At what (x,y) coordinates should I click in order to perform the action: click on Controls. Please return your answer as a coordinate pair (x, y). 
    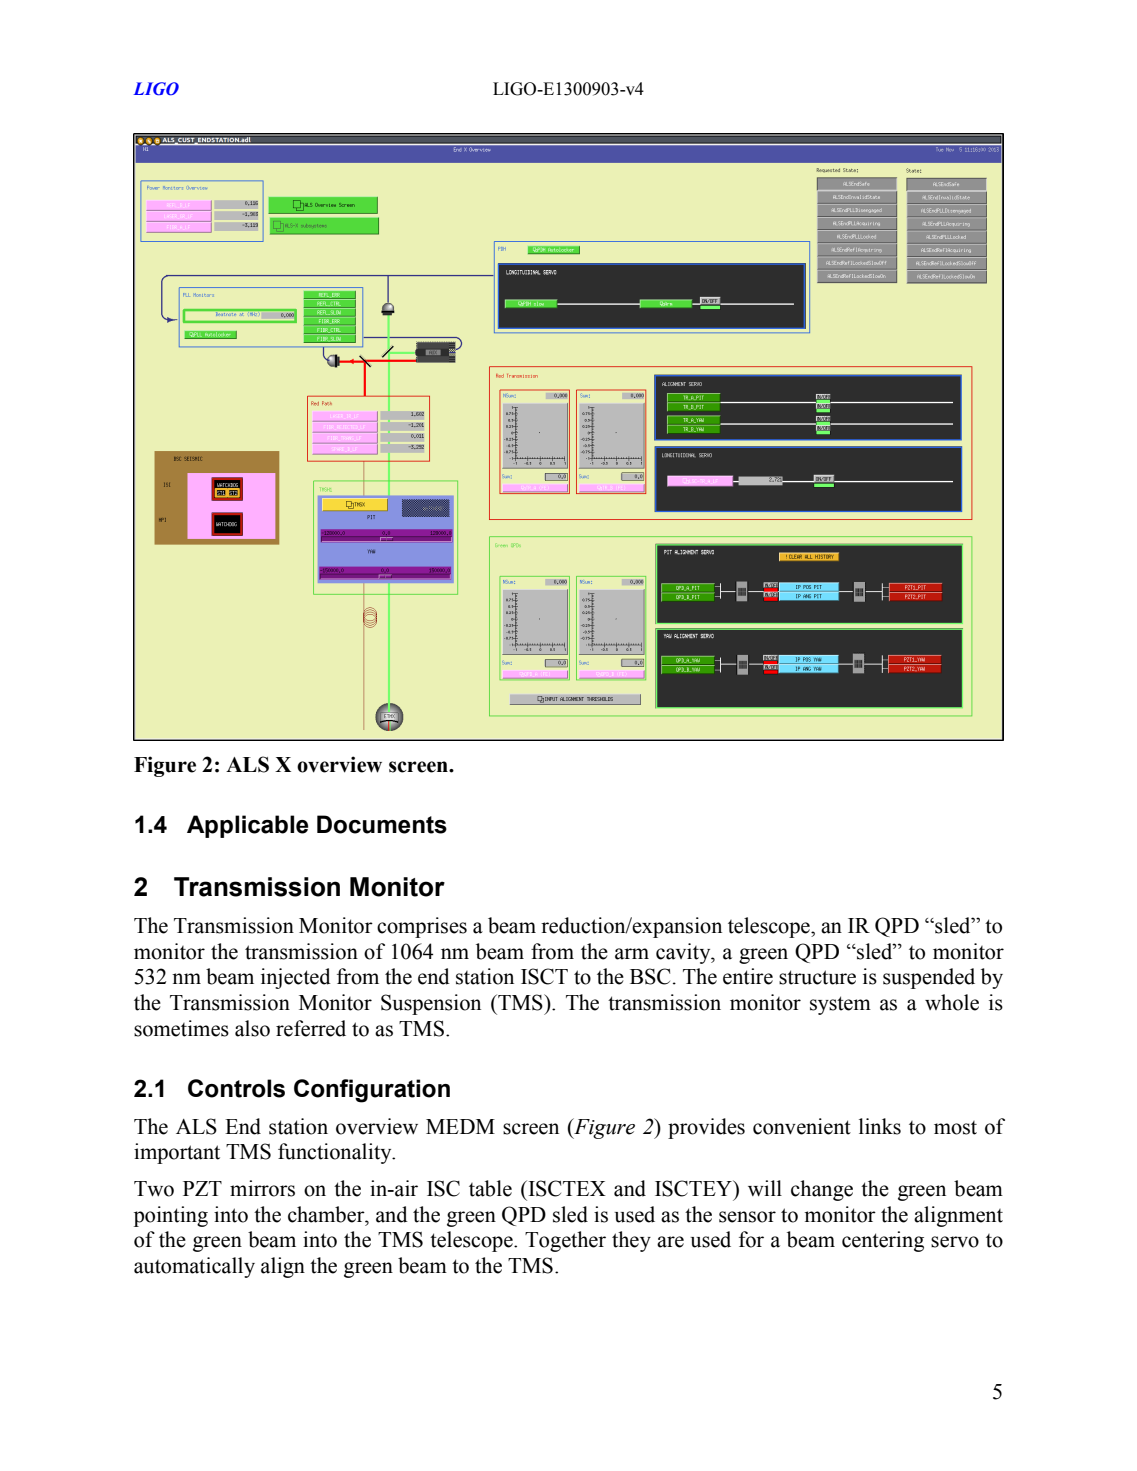
    Looking at the image, I should click on (236, 1088).
